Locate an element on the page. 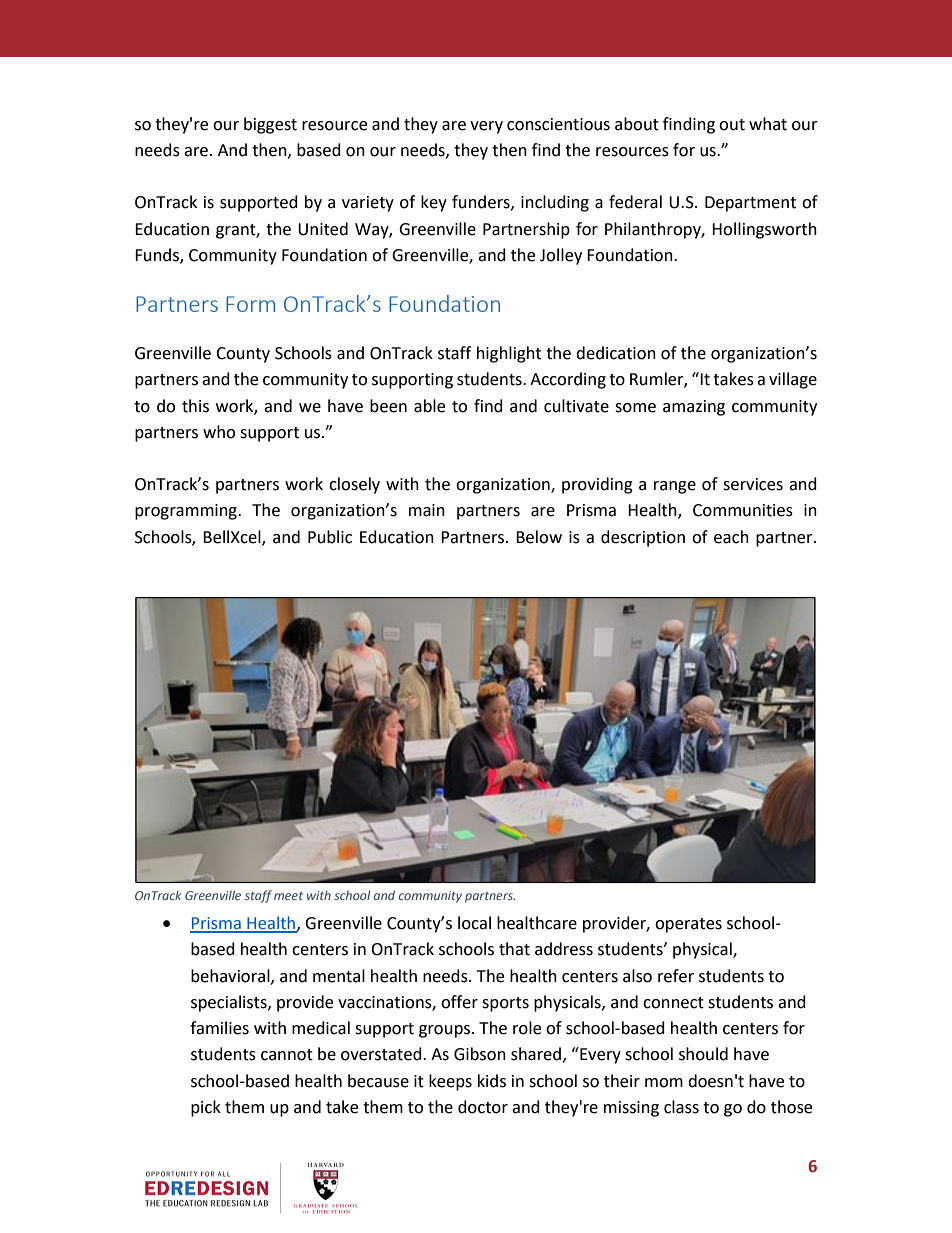 The height and width of the image is (1233, 952). Form is located at coordinates (250, 304).
